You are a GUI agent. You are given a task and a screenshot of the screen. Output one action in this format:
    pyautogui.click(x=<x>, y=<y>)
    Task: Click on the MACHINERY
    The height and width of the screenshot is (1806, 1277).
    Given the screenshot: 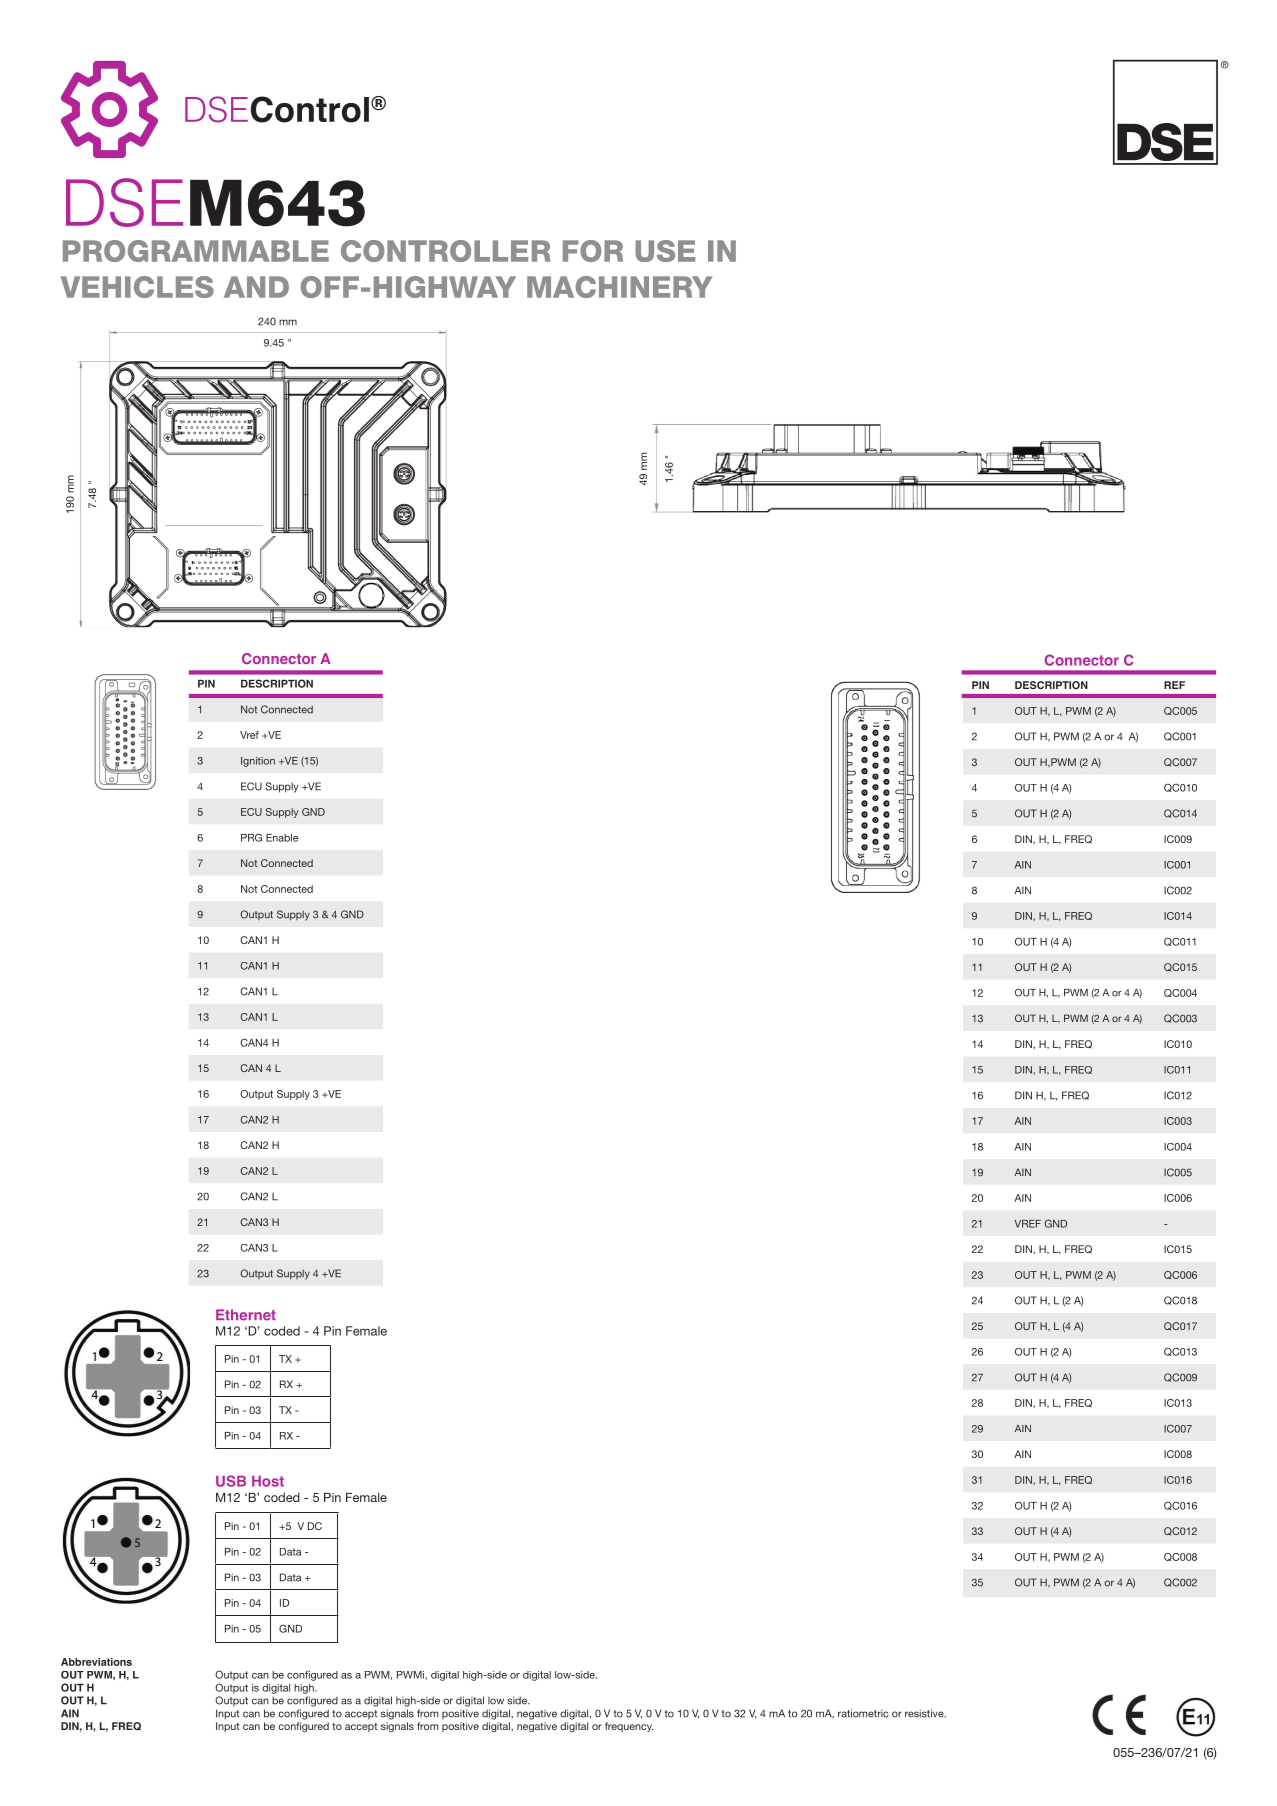 What is the action you would take?
    pyautogui.click(x=620, y=287)
